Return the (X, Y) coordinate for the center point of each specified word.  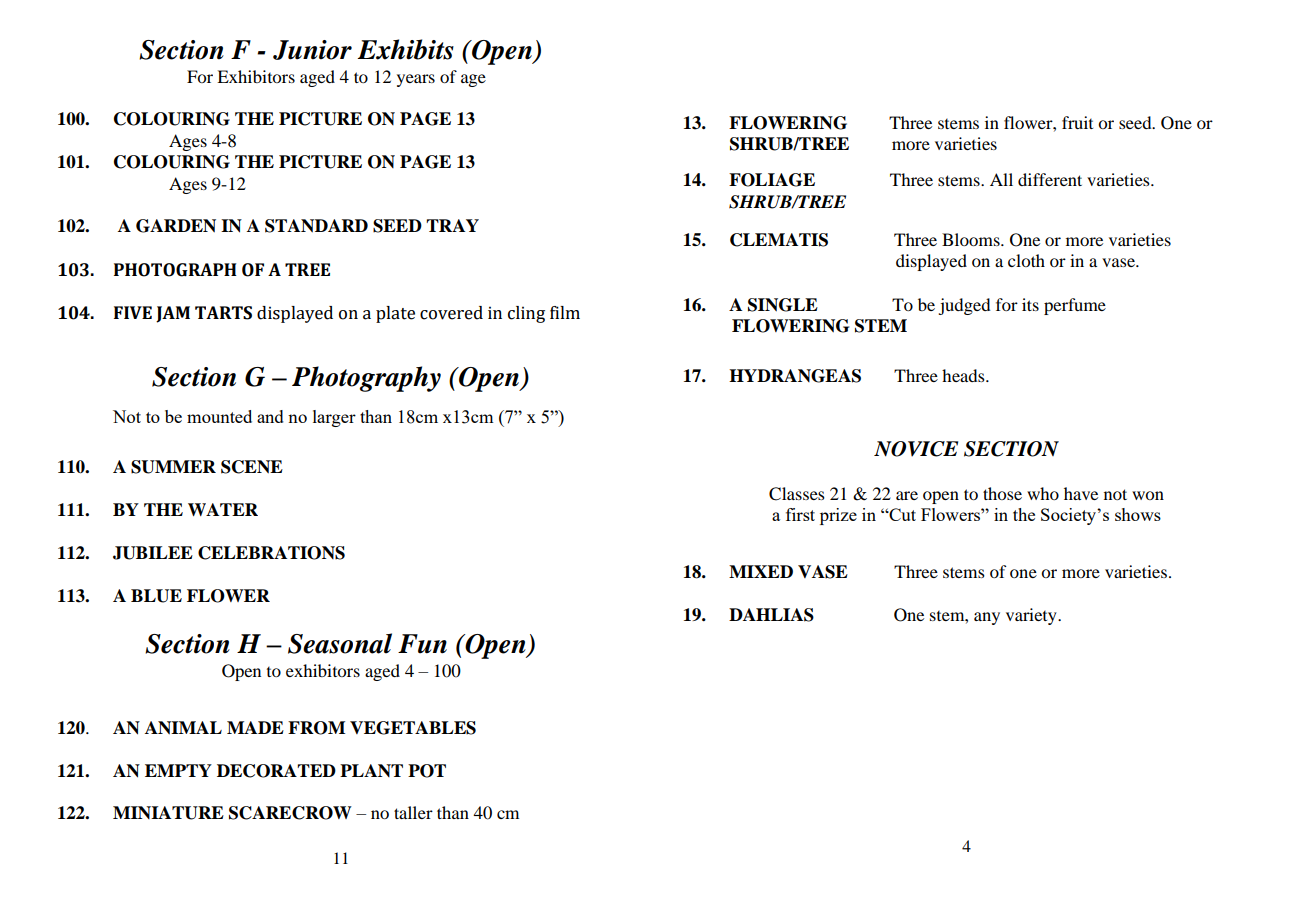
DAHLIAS (771, 615)
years (416, 80)
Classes (797, 494)
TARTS (223, 313)
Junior (312, 50)
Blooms (972, 239)
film (565, 312)
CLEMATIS (779, 240)
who (1043, 493)
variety (1032, 616)
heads (964, 375)
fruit (1077, 122)
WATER (223, 509)
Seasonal (340, 643)
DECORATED (276, 771)
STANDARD (316, 226)
